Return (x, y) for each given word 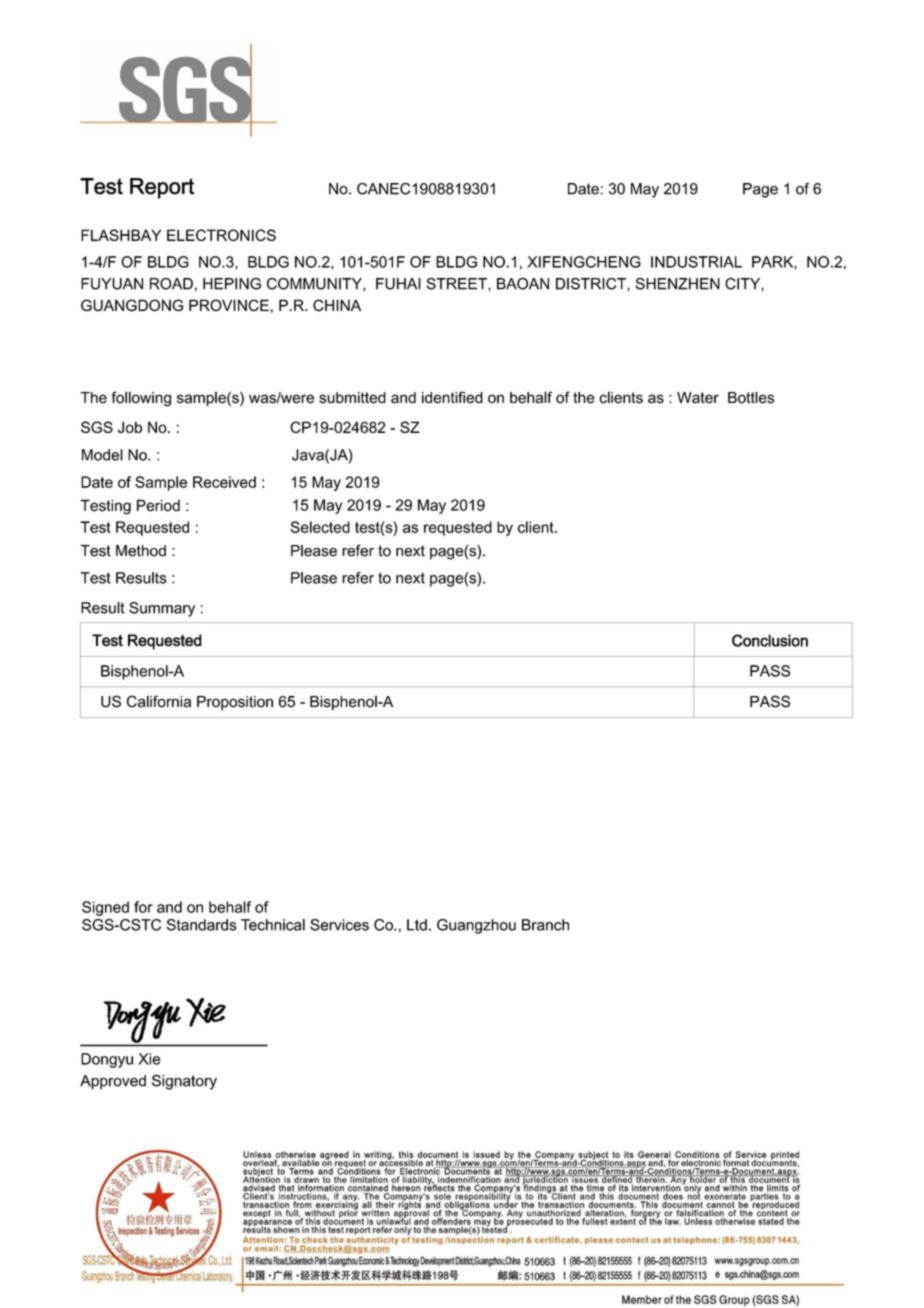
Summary (162, 609)
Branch (545, 925)
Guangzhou (476, 926)
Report (162, 188)
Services (339, 925)
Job (130, 427)
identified (452, 397)
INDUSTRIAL (696, 262)
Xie (149, 1059)
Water (698, 398)
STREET (457, 284)
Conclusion (770, 640)
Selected (320, 527)
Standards (202, 925)
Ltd (417, 925)
